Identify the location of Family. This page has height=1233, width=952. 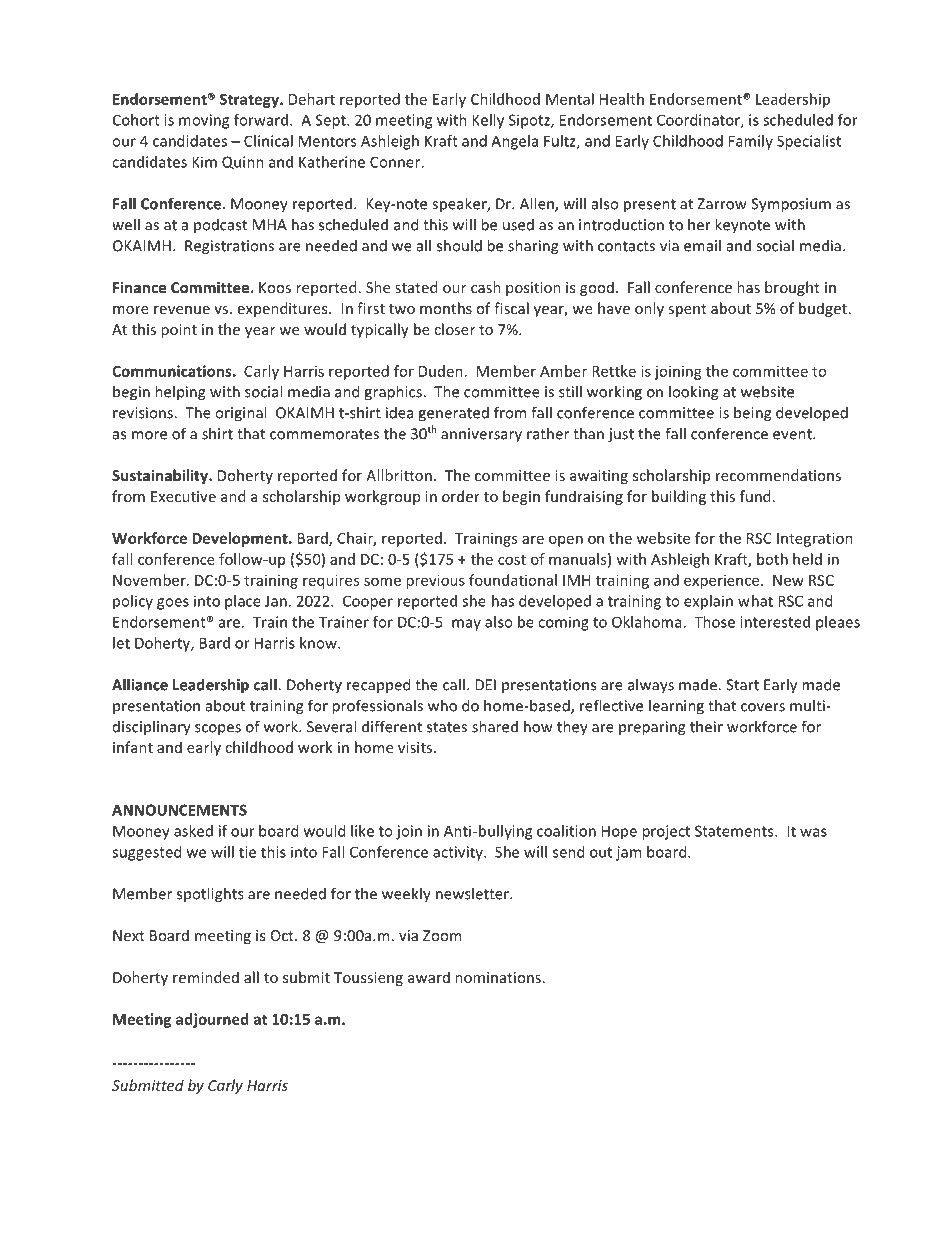
(751, 142).
